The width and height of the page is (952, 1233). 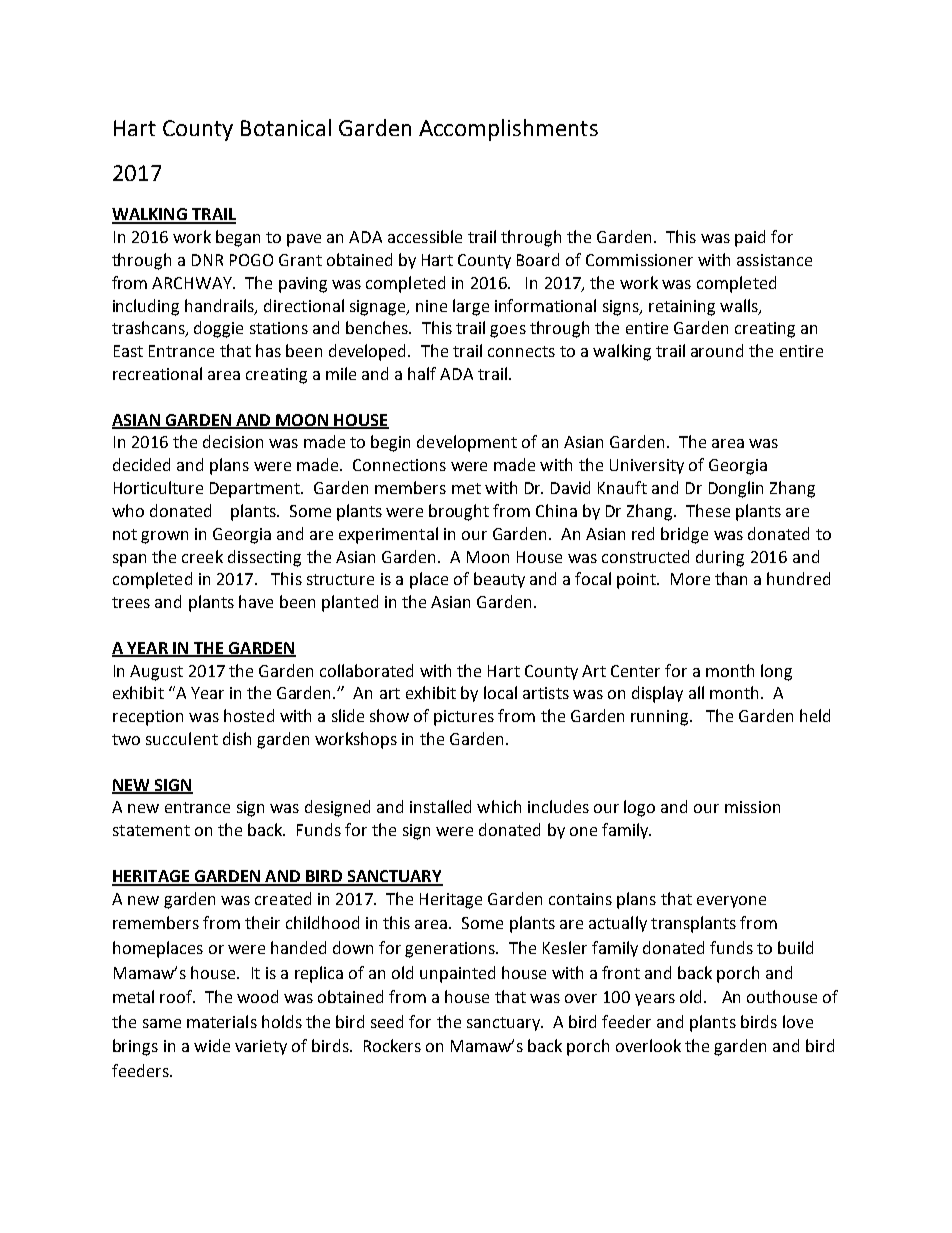 What do you see at coordinates (464, 718) in the page?
I see `pictures` at bounding box center [464, 718].
